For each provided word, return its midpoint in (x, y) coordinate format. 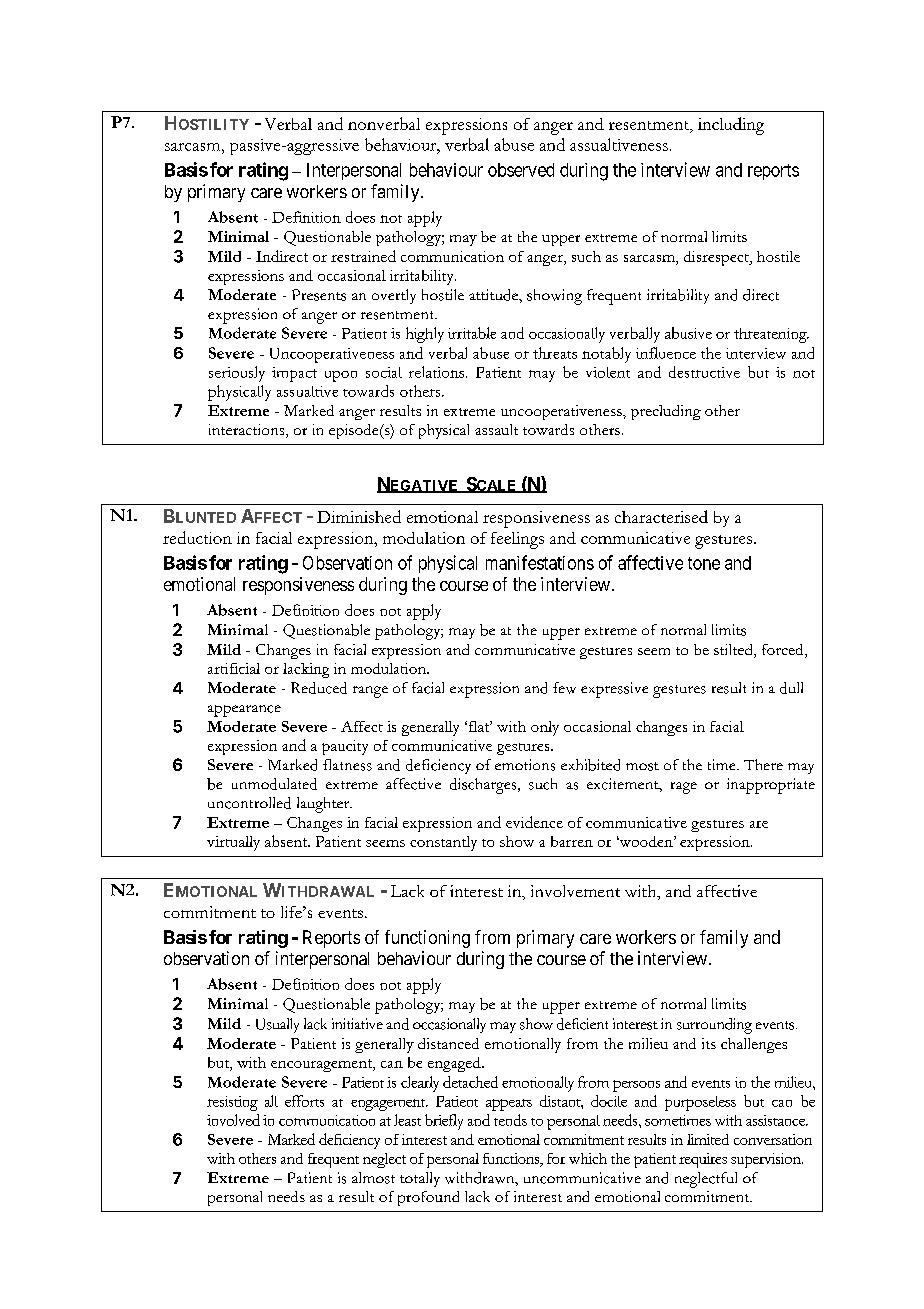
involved (233, 1120)
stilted (734, 651)
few (564, 688)
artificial (234, 668)
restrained (363, 256)
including (731, 126)
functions (512, 1160)
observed (521, 170)
